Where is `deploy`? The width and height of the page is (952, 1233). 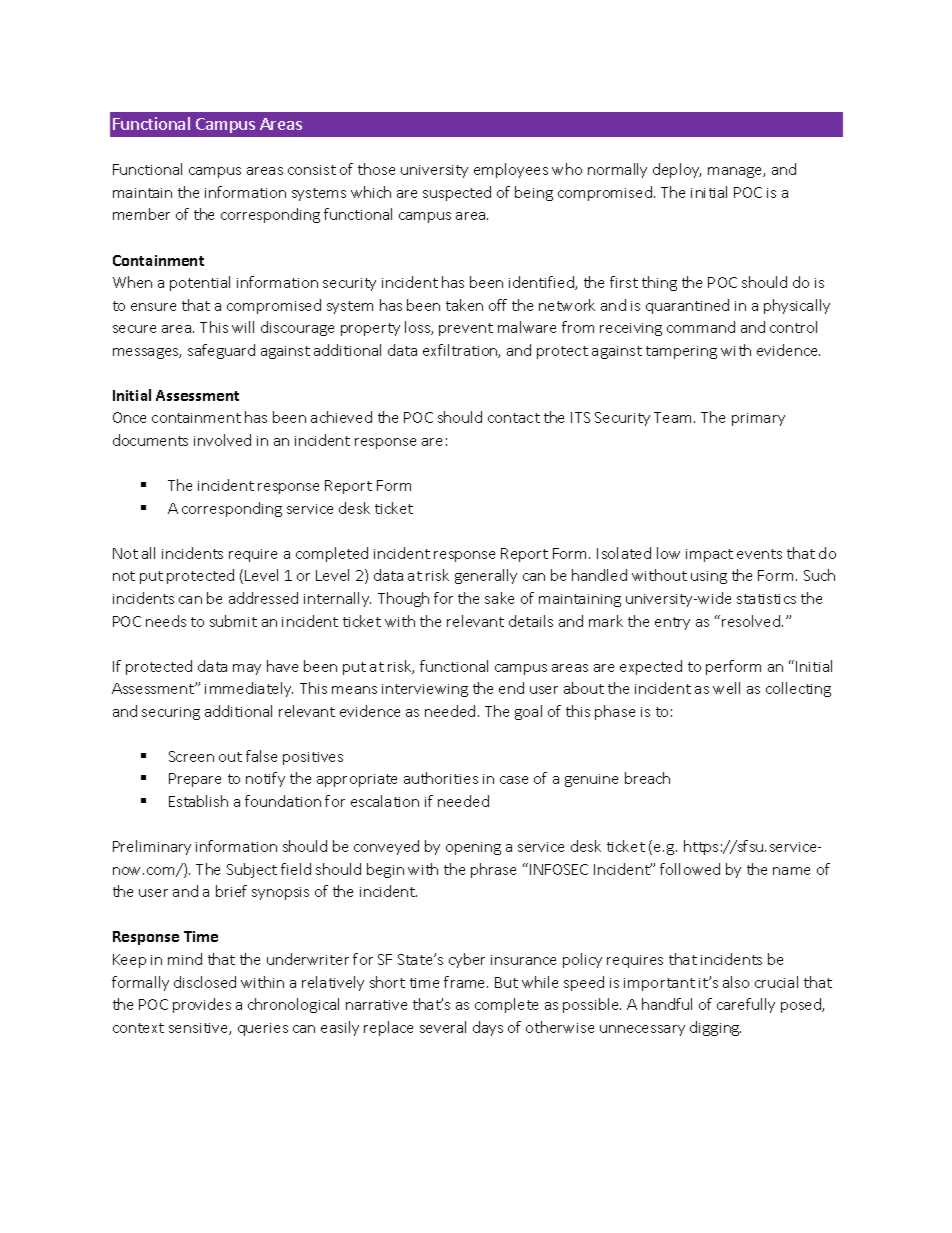 deploy is located at coordinates (677, 170).
